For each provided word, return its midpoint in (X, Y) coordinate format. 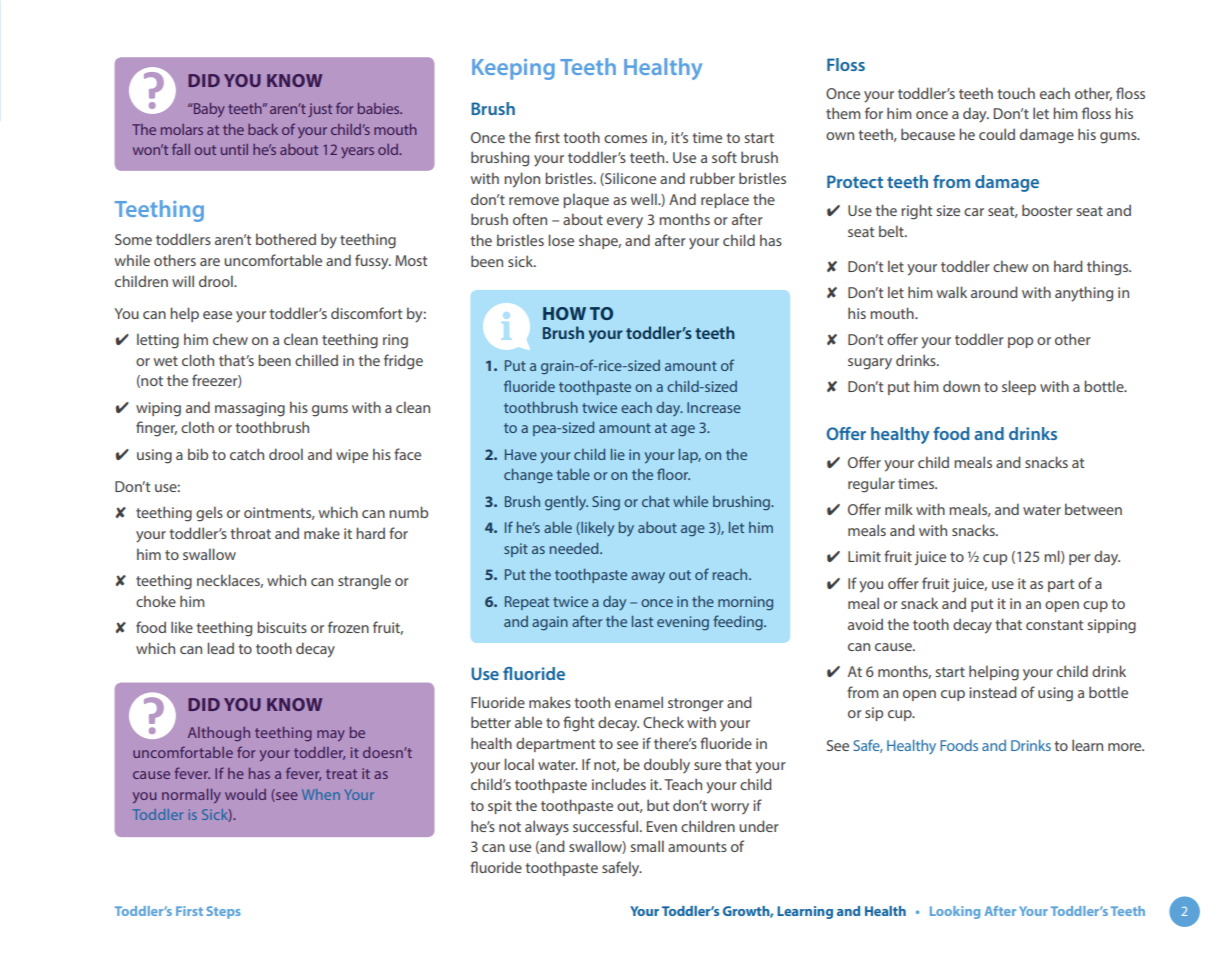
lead (220, 648)
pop (1020, 342)
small (647, 846)
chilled (316, 360)
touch (1016, 93)
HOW (564, 313)
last (642, 621)
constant (1054, 625)
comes (625, 139)
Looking (955, 912)
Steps (224, 912)
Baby (208, 110)
